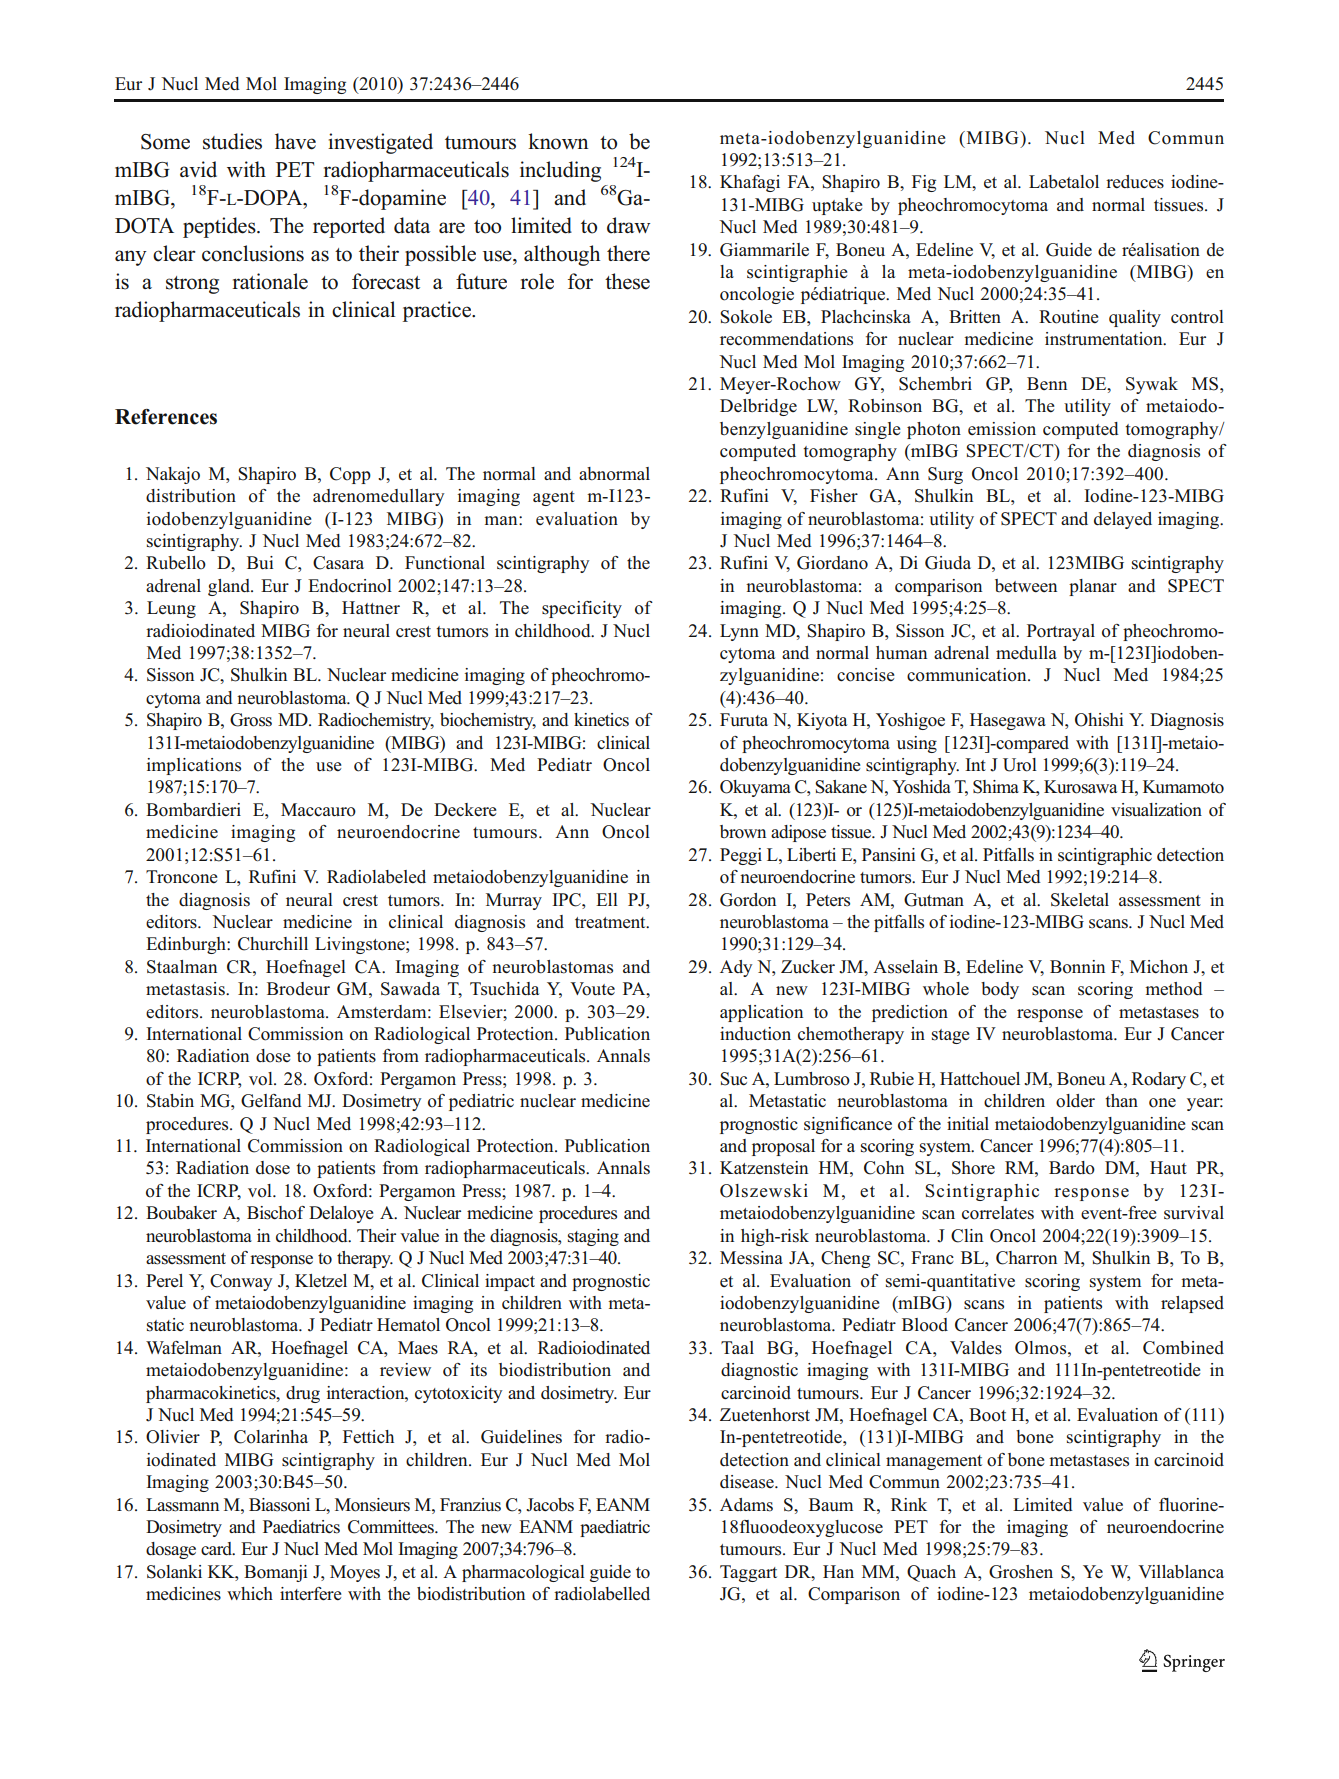  Describe the element at coordinates (628, 225) in the screenshot. I see `draw` at that location.
